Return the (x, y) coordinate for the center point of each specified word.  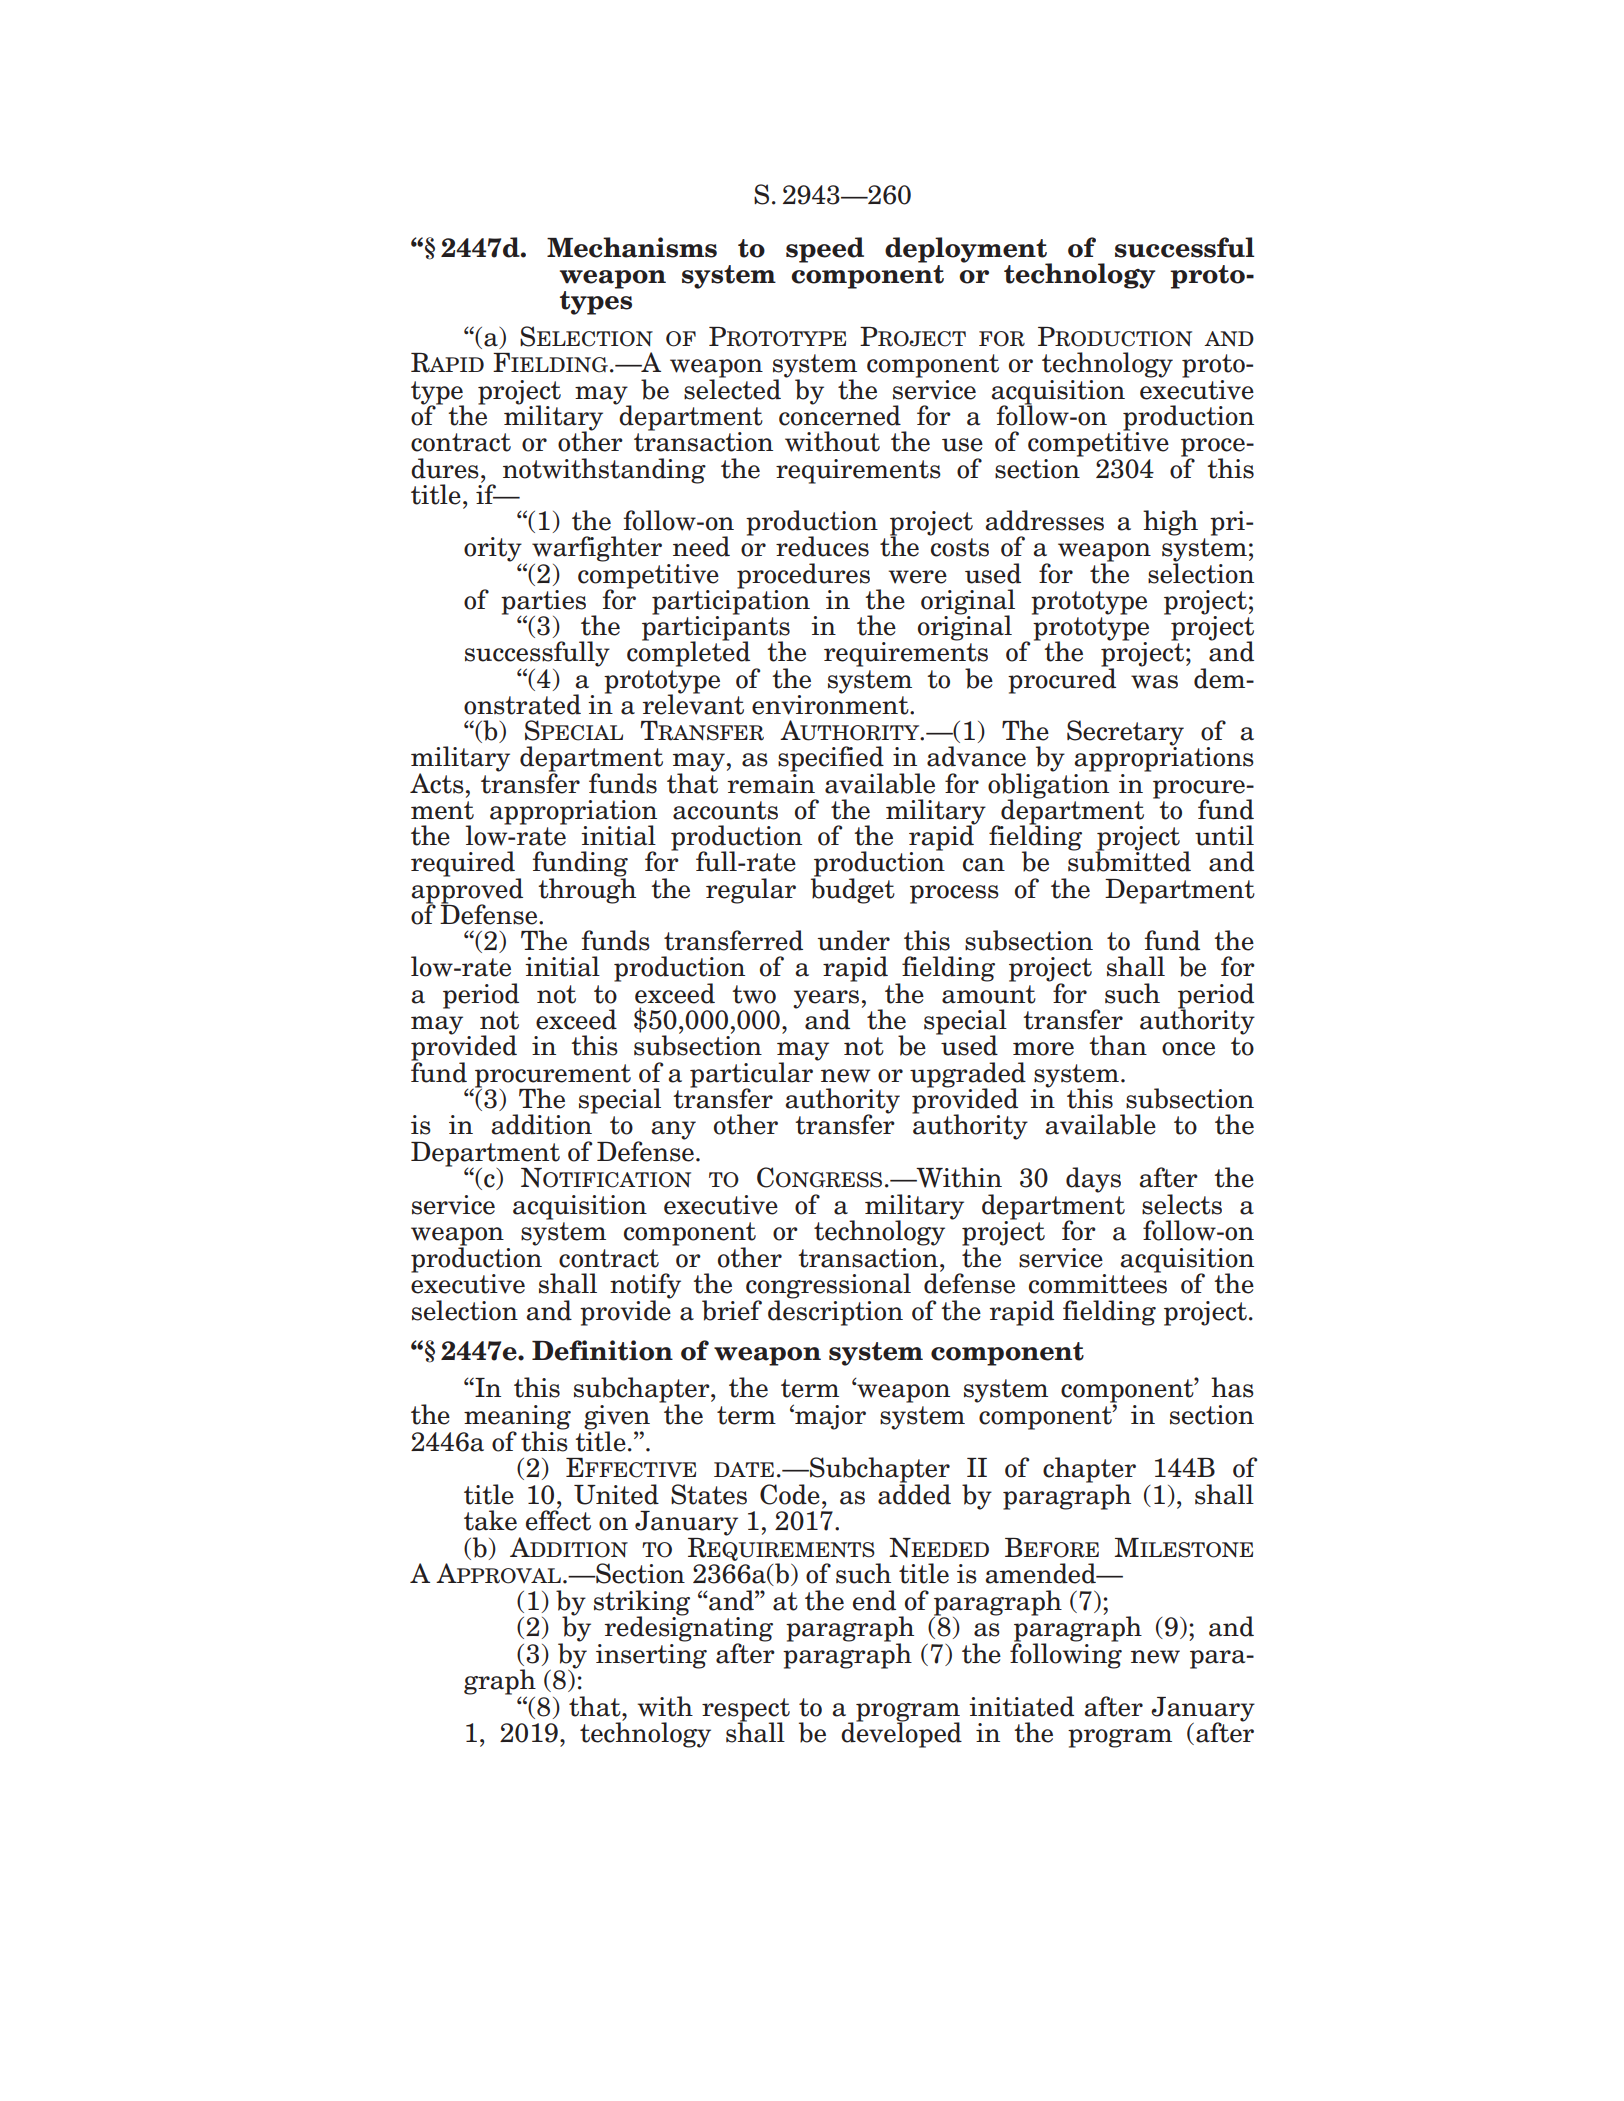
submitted (1129, 860)
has (1232, 1387)
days (1093, 1180)
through (587, 890)
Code (790, 1494)
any (673, 1130)
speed (825, 250)
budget (853, 890)
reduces (822, 546)
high (1170, 523)
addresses (1044, 520)
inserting (651, 1655)
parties (543, 603)
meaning (517, 1418)
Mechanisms (632, 247)
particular (751, 1075)
